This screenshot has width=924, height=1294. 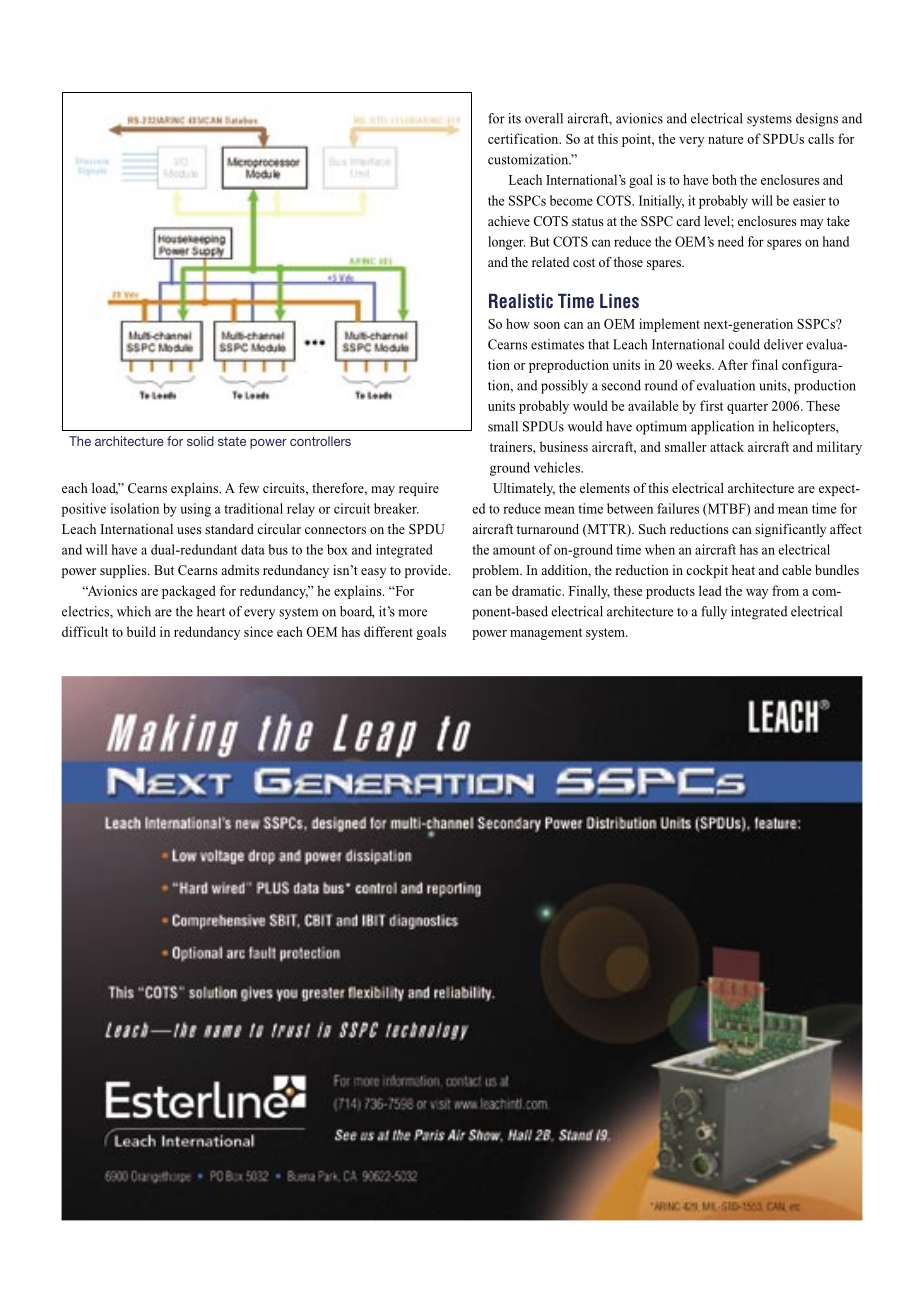 What do you see at coordinates (714, 613) in the screenshot?
I see `fully` at bounding box center [714, 613].
